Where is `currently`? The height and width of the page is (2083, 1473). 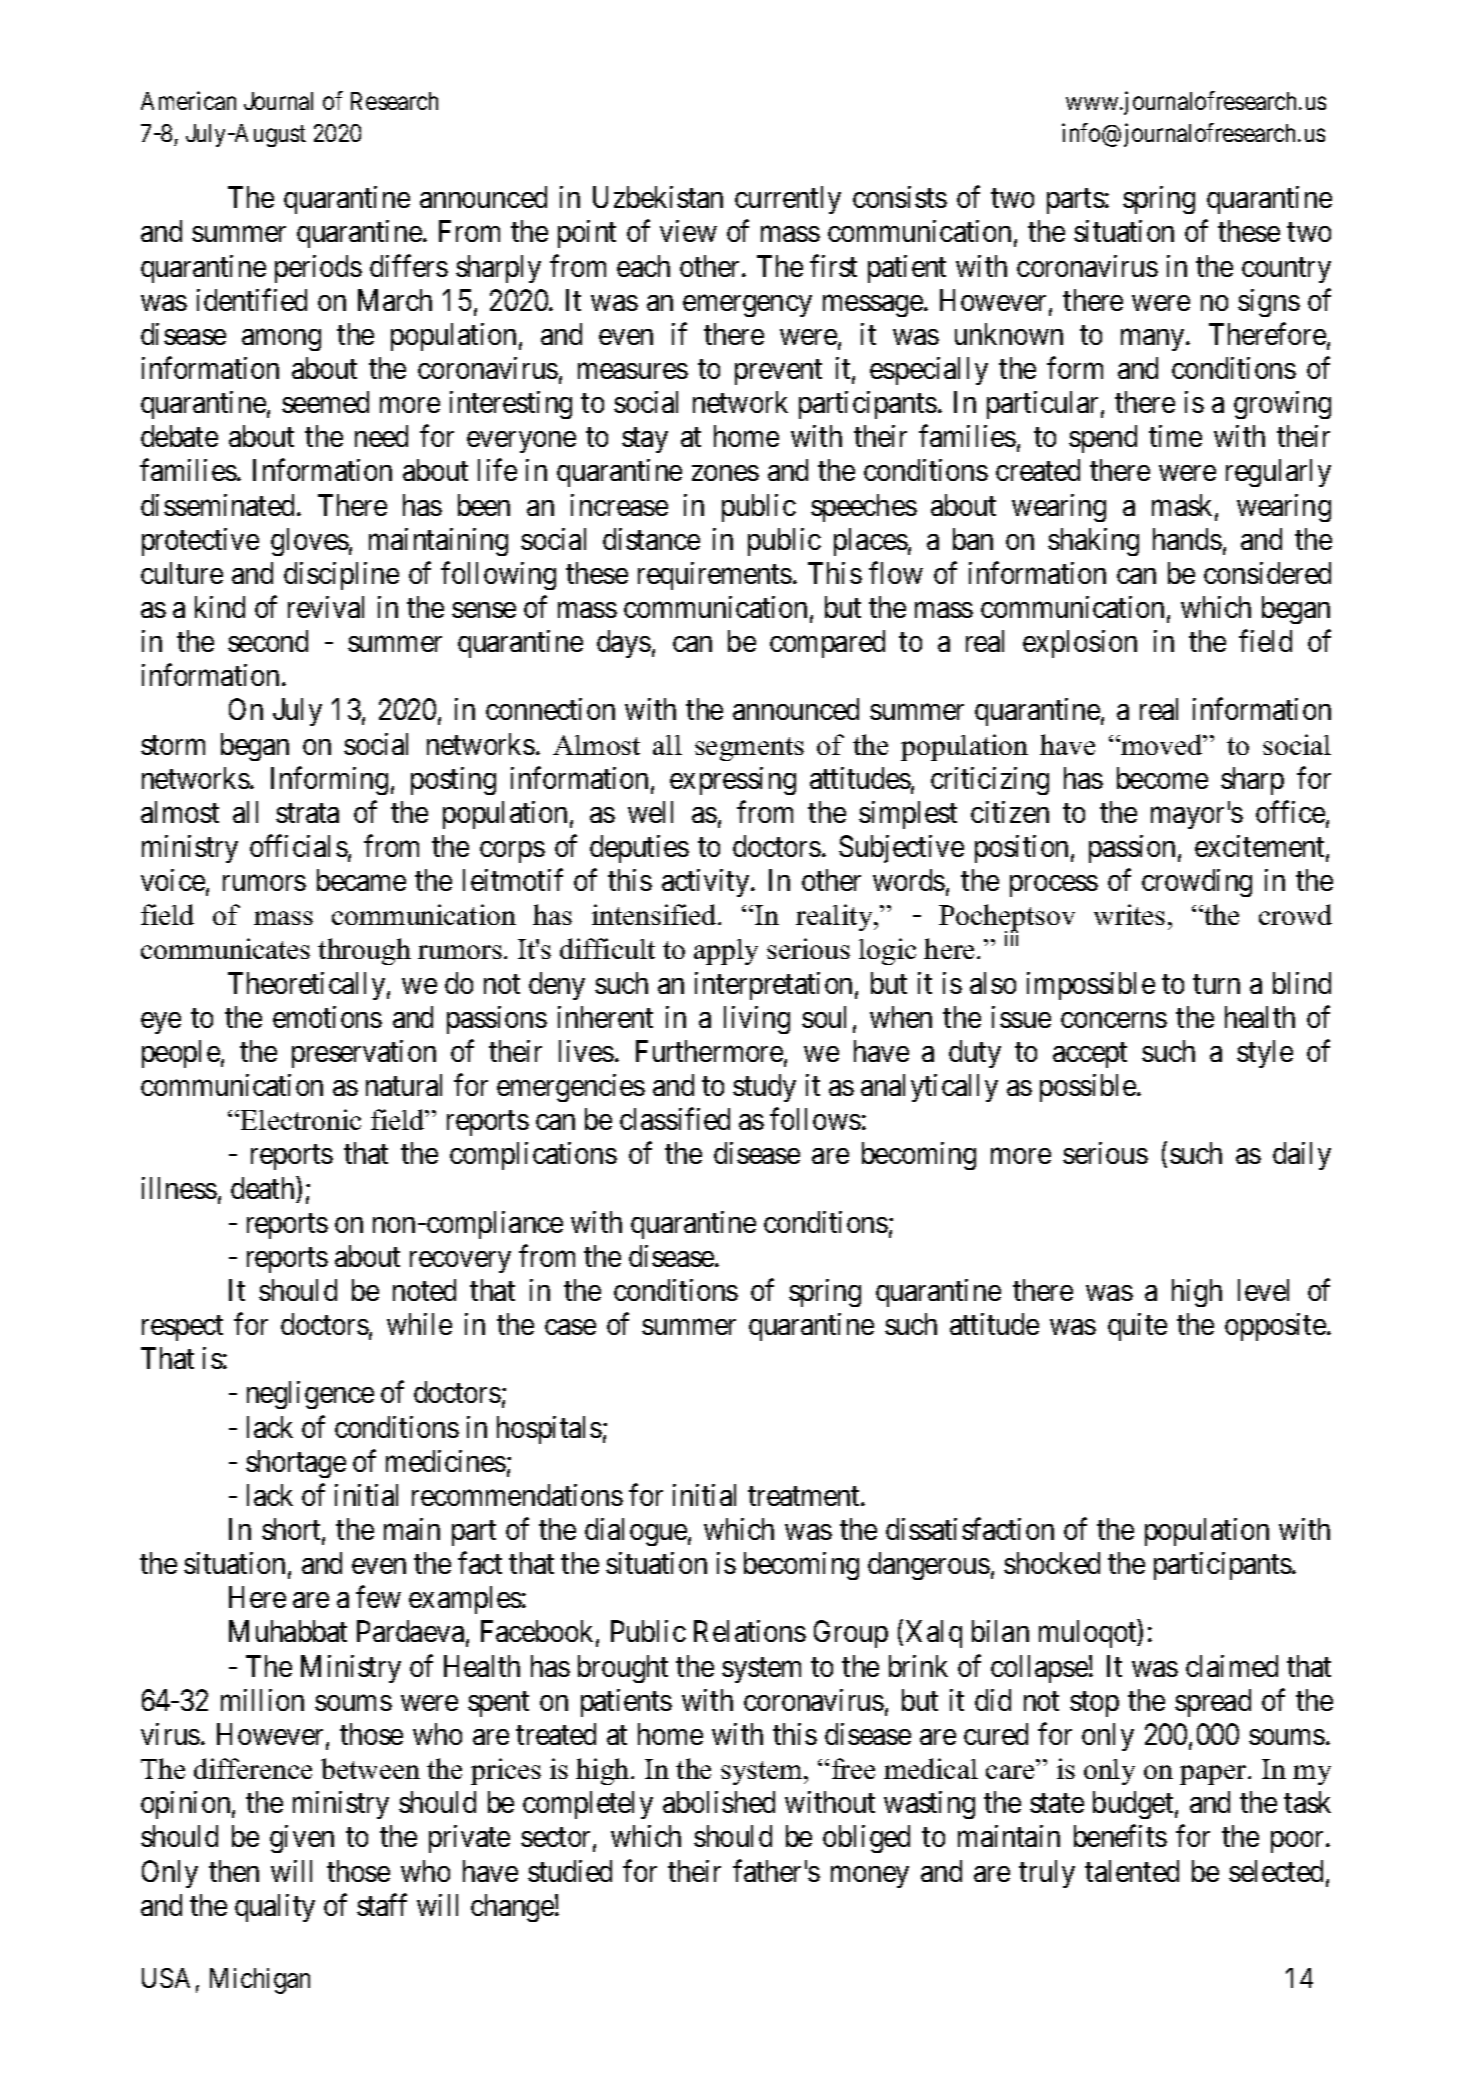
currently is located at coordinates (788, 200).
